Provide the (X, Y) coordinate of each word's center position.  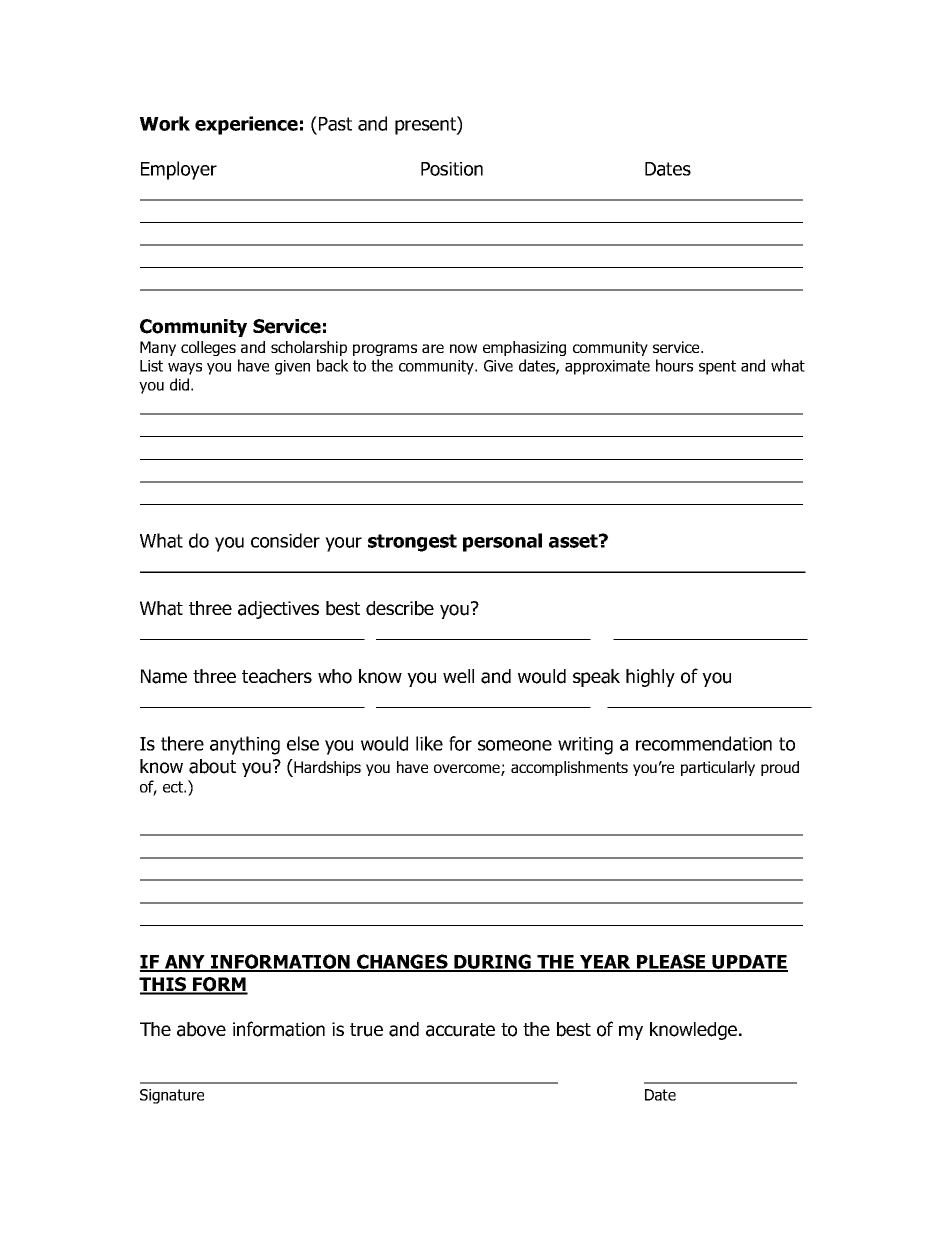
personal (502, 542)
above (201, 1029)
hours (674, 365)
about (212, 766)
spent (717, 367)
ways (185, 369)
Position (452, 169)
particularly (718, 768)
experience (246, 125)
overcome (468, 770)
